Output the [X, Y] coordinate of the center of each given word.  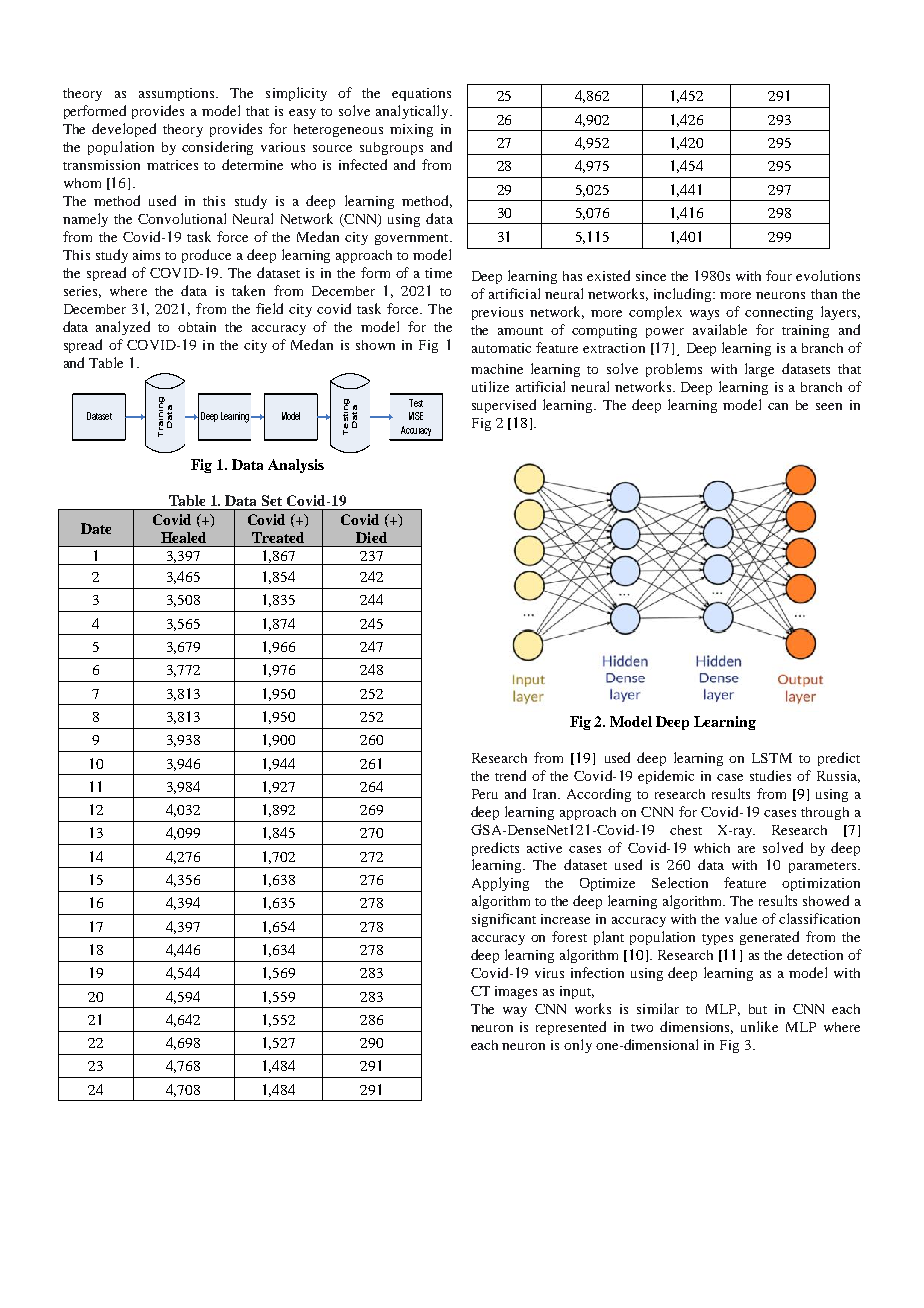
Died [371, 537]
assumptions [178, 94]
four [779, 275]
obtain [197, 327]
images [516, 992]
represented [571, 1028]
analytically [413, 112]
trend [510, 775]
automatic [501, 348]
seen [829, 406]
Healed [183, 537]
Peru [485, 794]
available [720, 329]
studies [770, 775]
